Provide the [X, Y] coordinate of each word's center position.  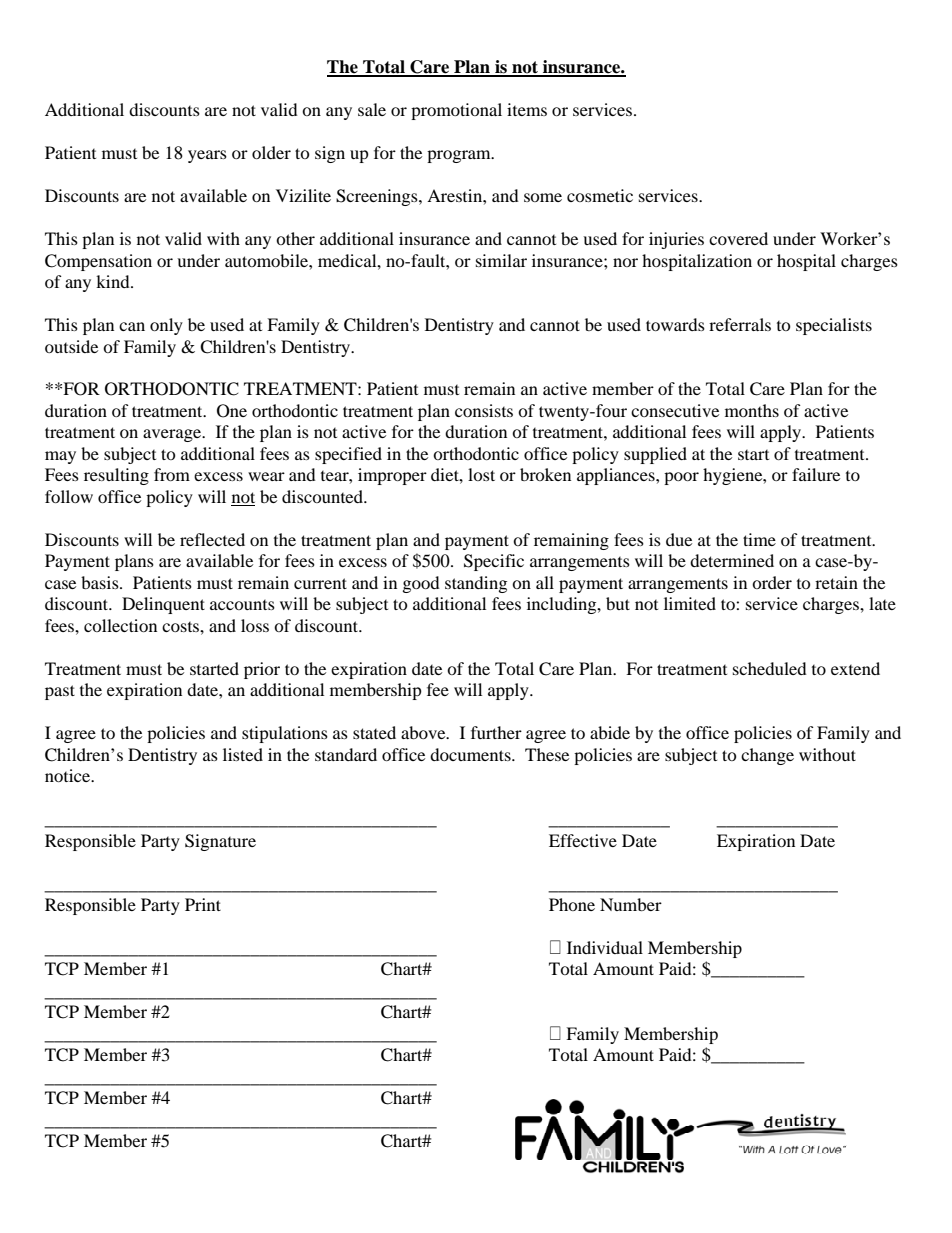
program [460, 156]
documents [471, 754]
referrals [740, 324]
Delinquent [163, 605]
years [207, 156]
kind [114, 281]
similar [501, 260]
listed [243, 754]
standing [476, 584]
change [767, 756]
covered [738, 238]
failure [816, 474]
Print [203, 904]
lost [481, 474]
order [772, 582]
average [173, 435]
